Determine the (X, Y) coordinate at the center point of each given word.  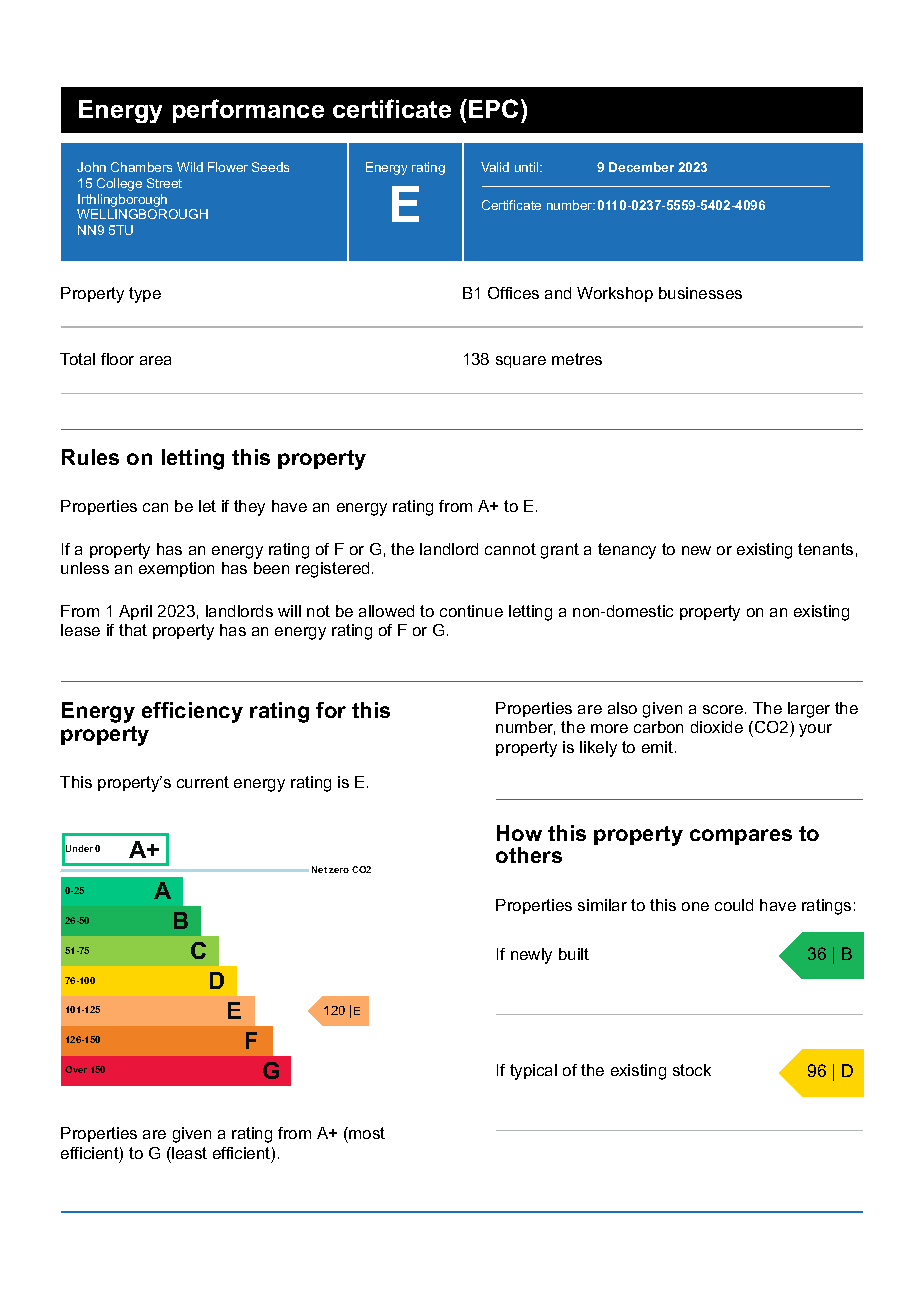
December (641, 167)
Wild (190, 167)
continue (471, 611)
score (724, 709)
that (133, 630)
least (188, 1153)
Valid (495, 167)
